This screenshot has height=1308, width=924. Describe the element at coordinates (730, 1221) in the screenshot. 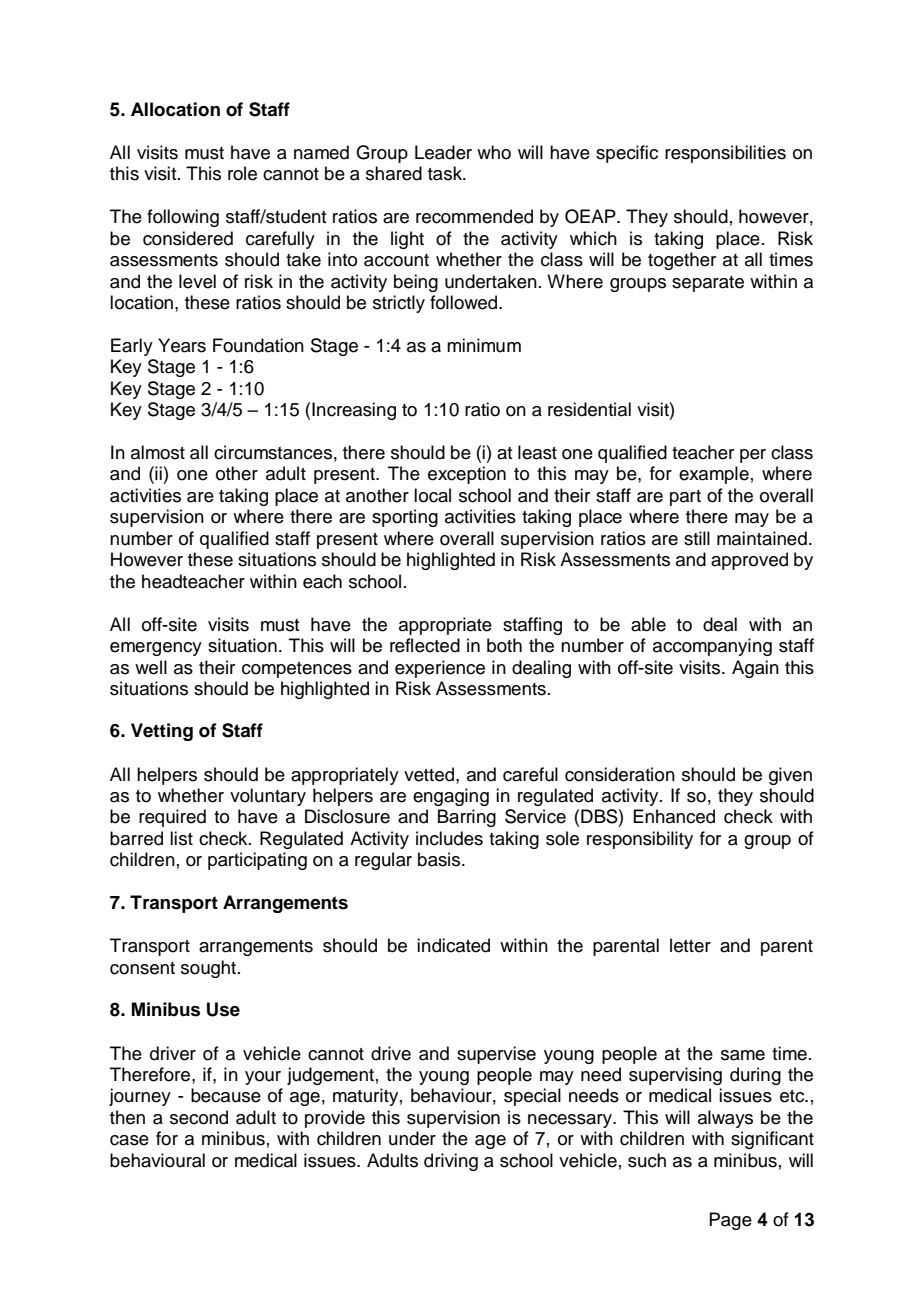

I see `Page` at that location.
